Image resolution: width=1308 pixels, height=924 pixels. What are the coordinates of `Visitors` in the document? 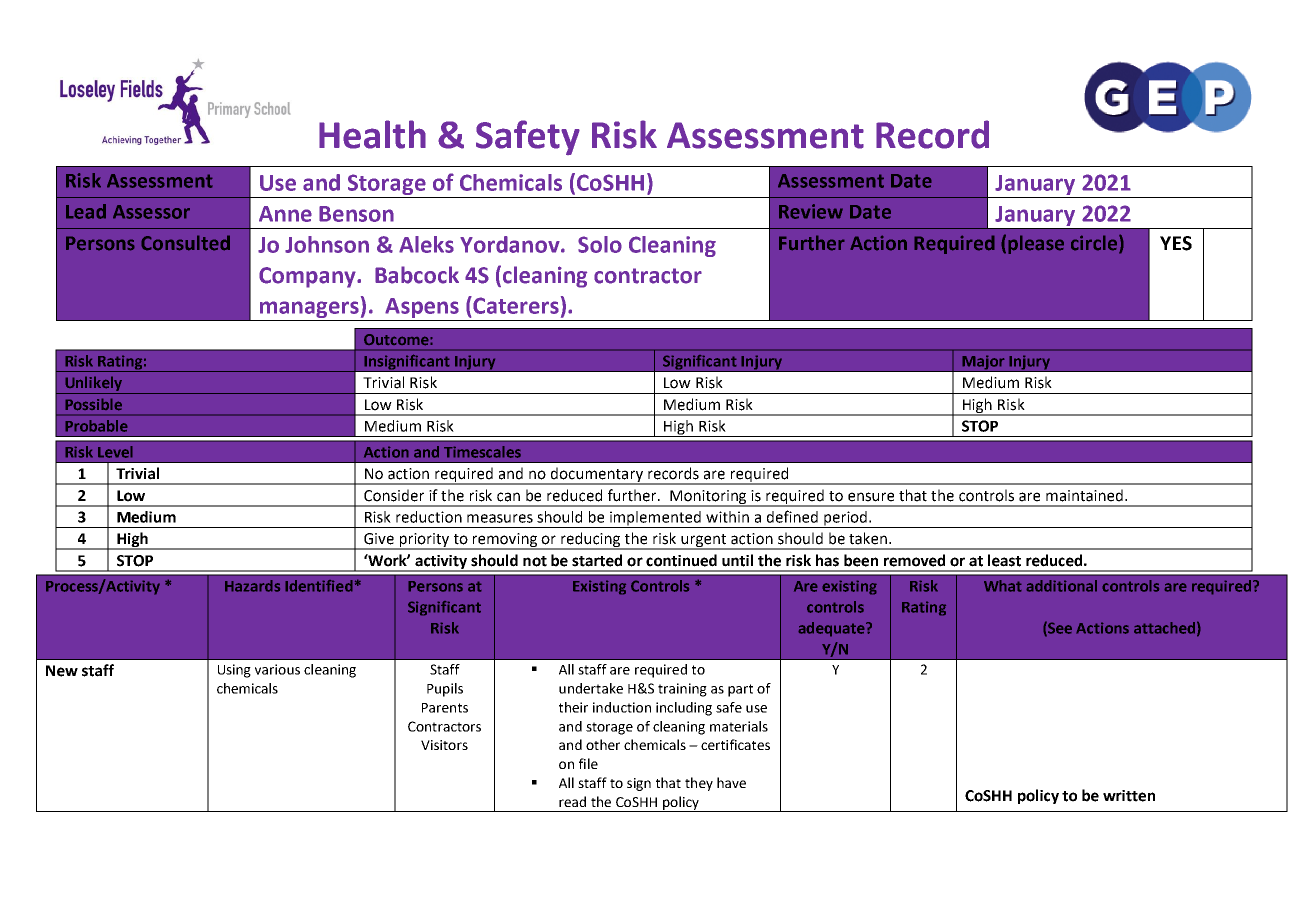 It's located at (444, 745).
